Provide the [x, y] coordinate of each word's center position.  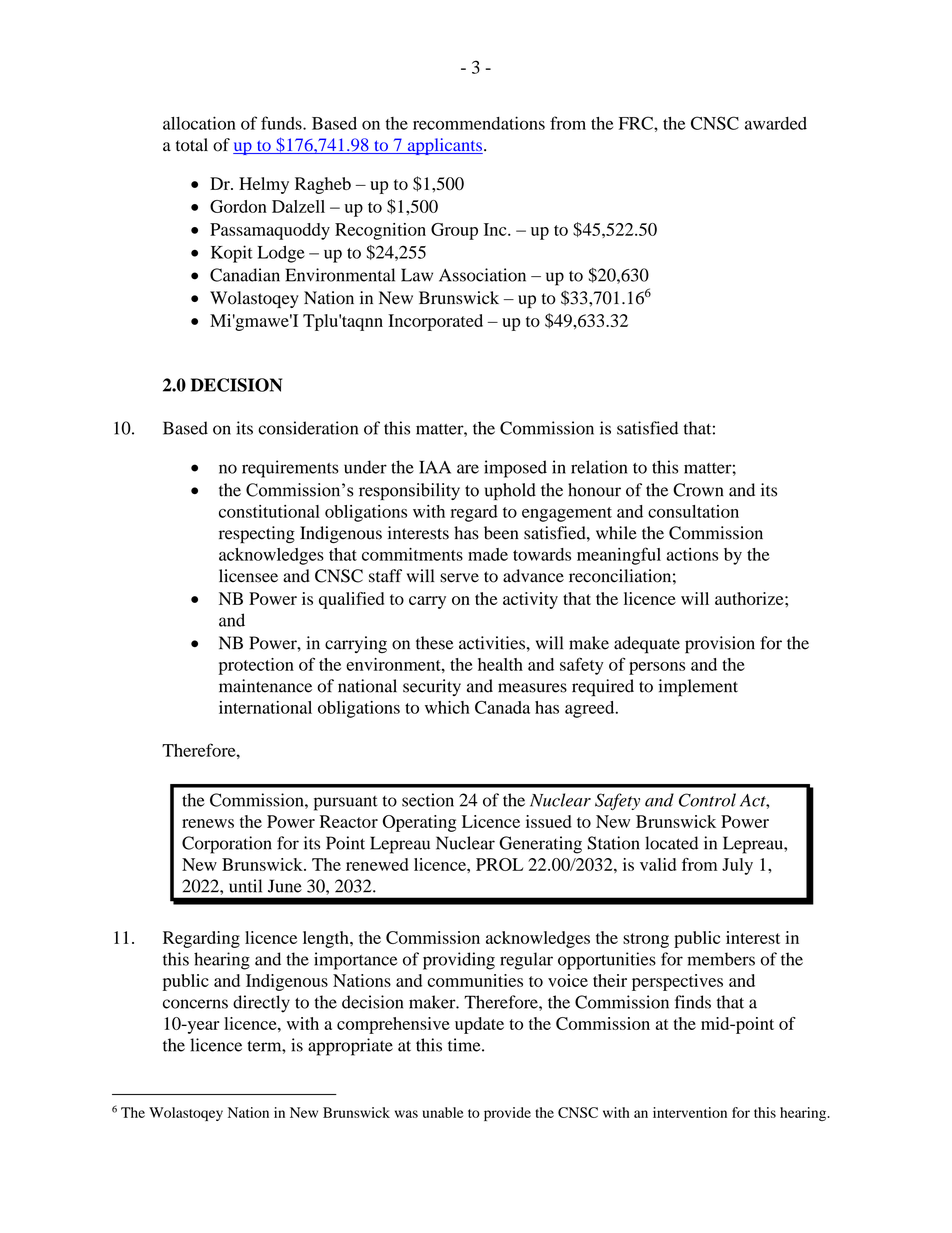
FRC [637, 123]
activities [492, 643]
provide [507, 1114]
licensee [248, 576]
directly [261, 1004]
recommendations [479, 123]
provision [720, 645]
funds [282, 123]
